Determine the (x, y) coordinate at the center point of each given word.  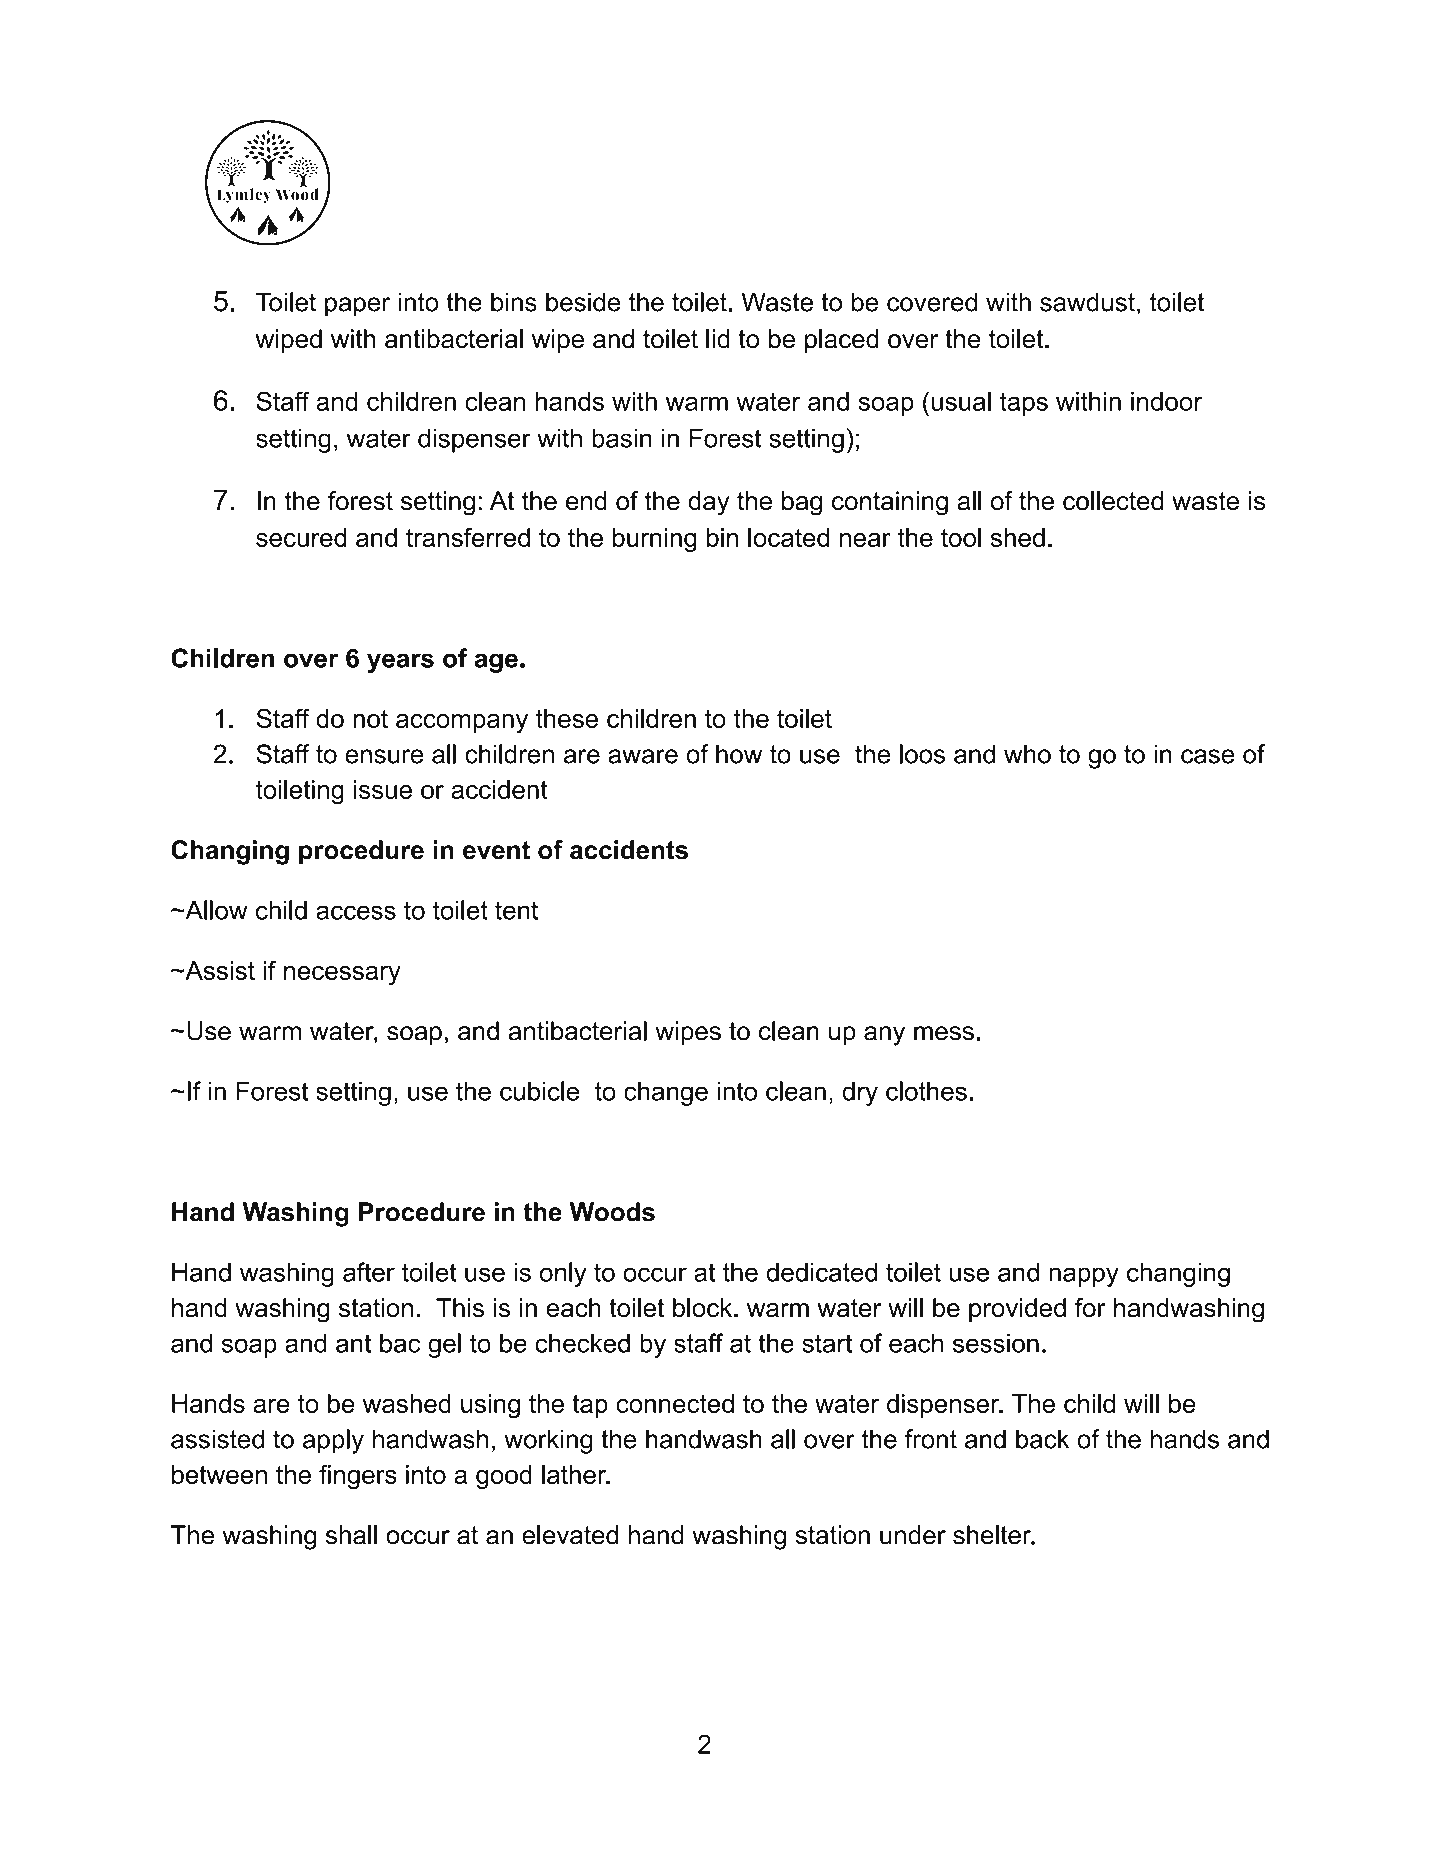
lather (575, 1474)
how (739, 754)
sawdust (1087, 302)
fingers (358, 1477)
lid (718, 339)
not (370, 719)
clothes (926, 1091)
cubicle (539, 1091)
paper (358, 307)
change (666, 1093)
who (1027, 754)
